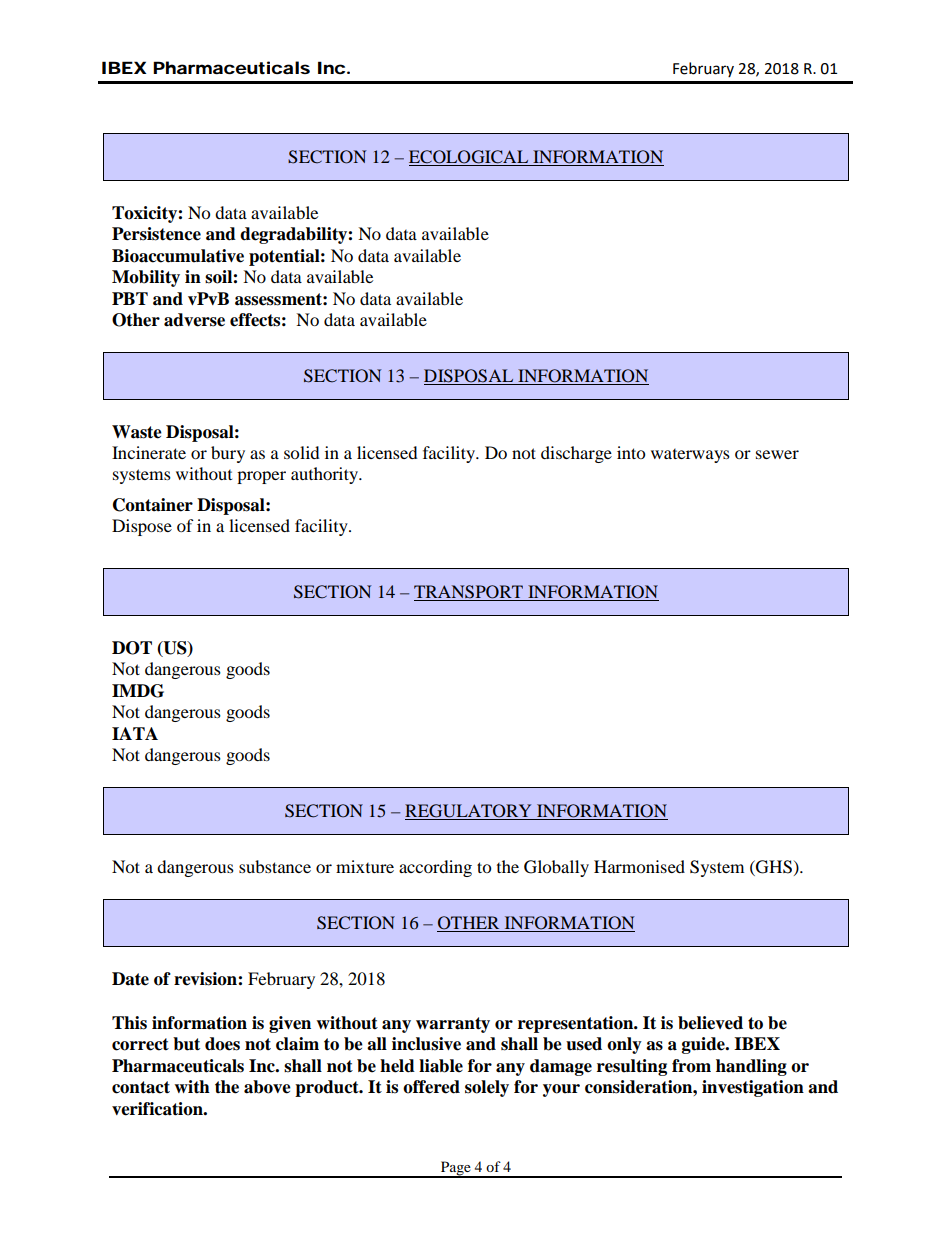  I want to click on Page, so click(455, 1169).
